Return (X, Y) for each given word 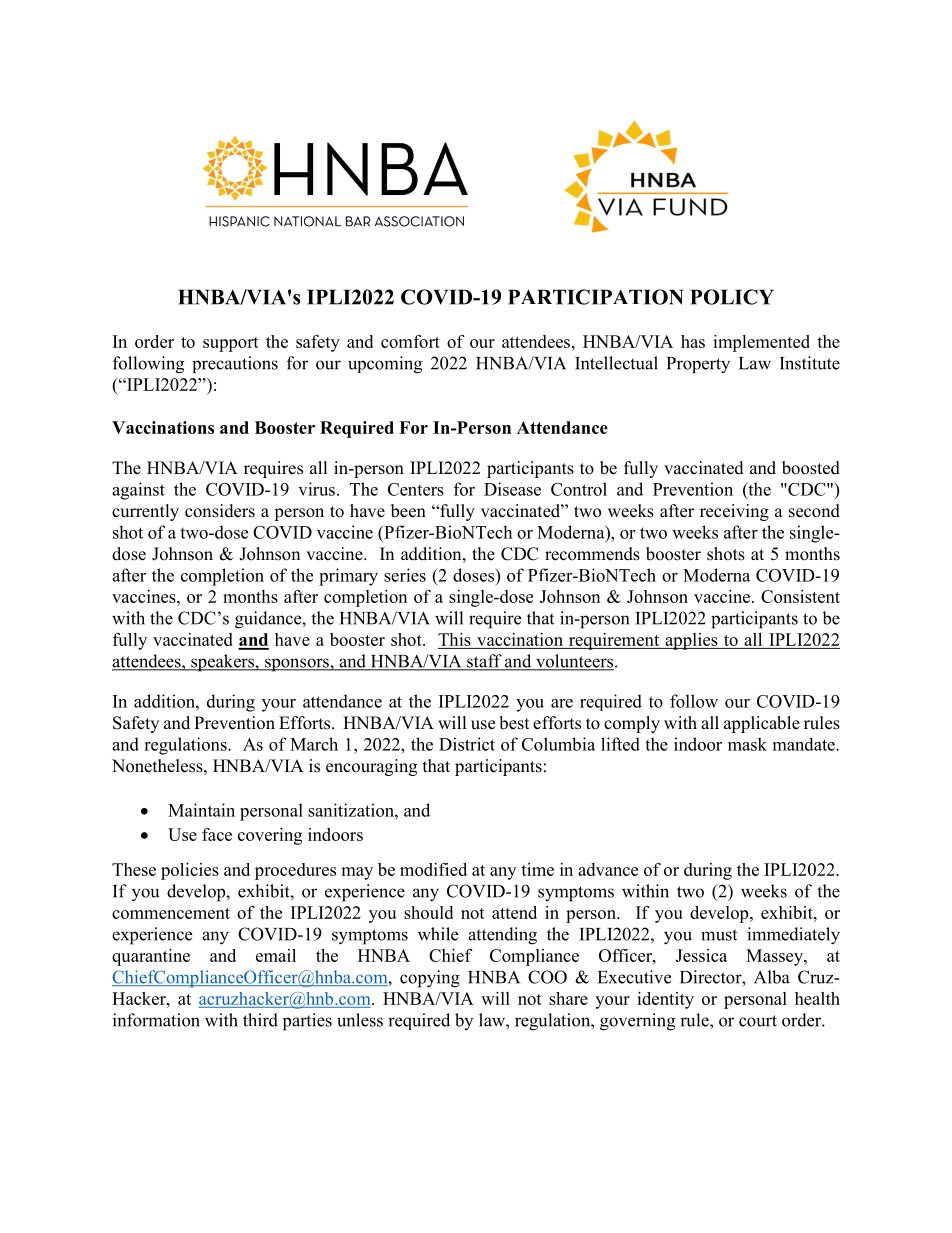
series (405, 575)
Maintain (201, 810)
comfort (410, 341)
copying (430, 979)
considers (220, 511)
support (231, 344)
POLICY (732, 297)
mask (747, 744)
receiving (734, 512)
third (260, 1020)
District (467, 744)
